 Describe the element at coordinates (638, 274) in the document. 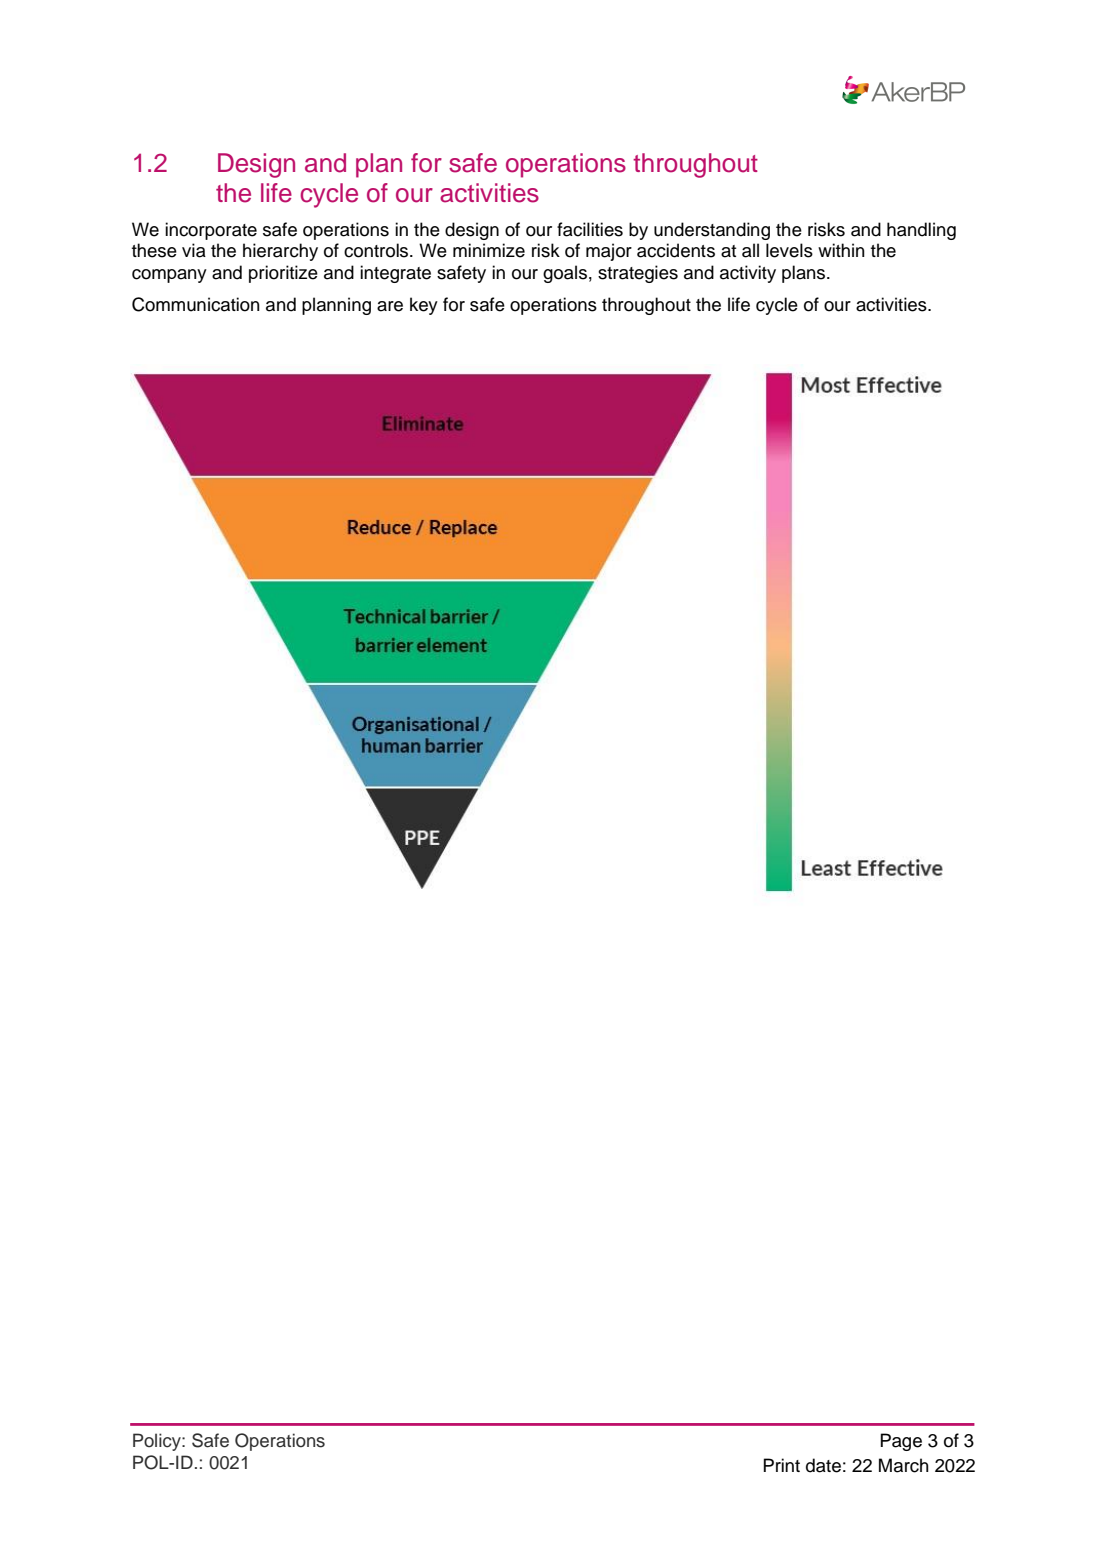

I see `strategies` at that location.
